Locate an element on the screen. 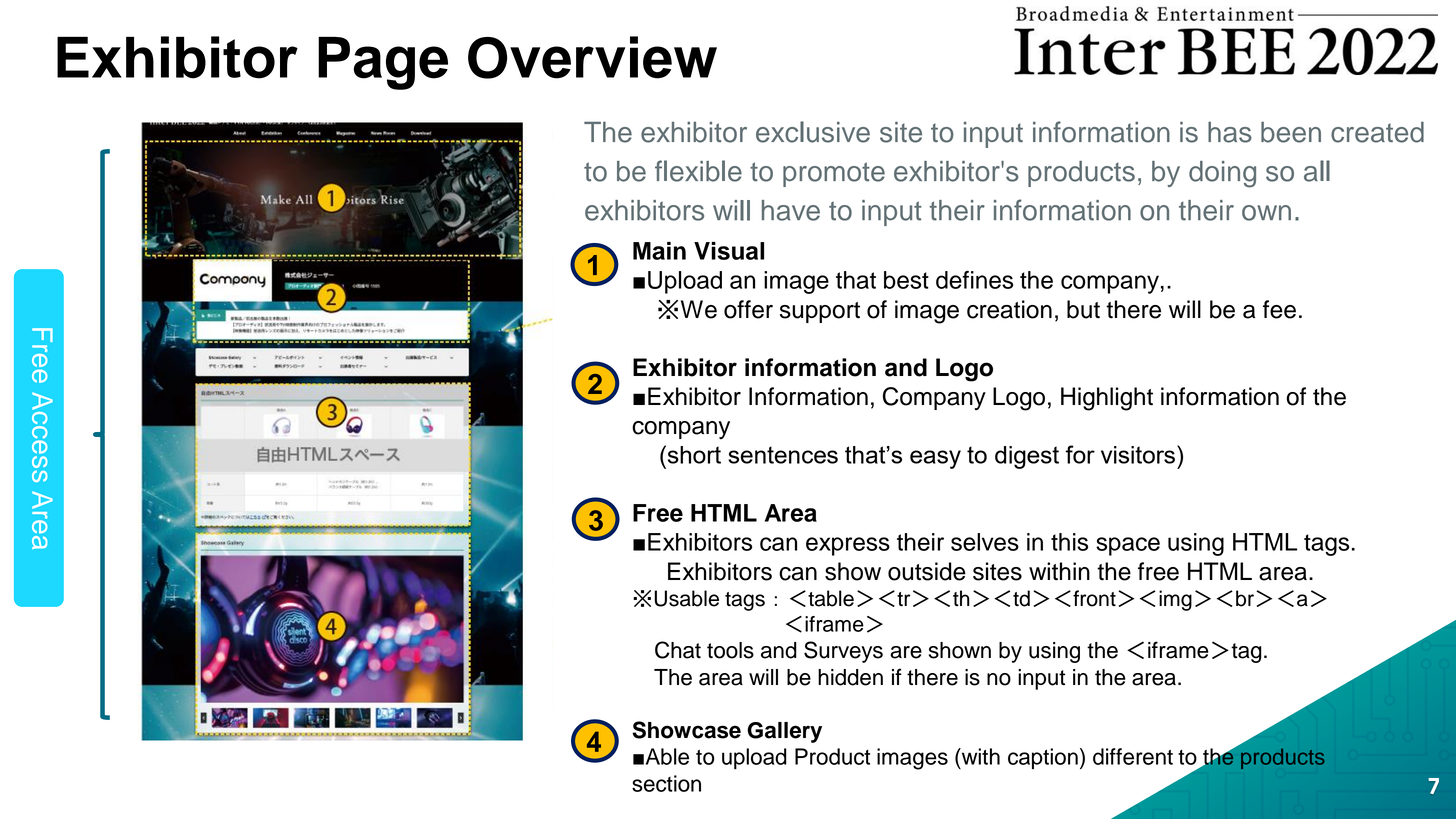 The width and height of the screenshot is (1456, 819). best is located at coordinates (906, 280).
